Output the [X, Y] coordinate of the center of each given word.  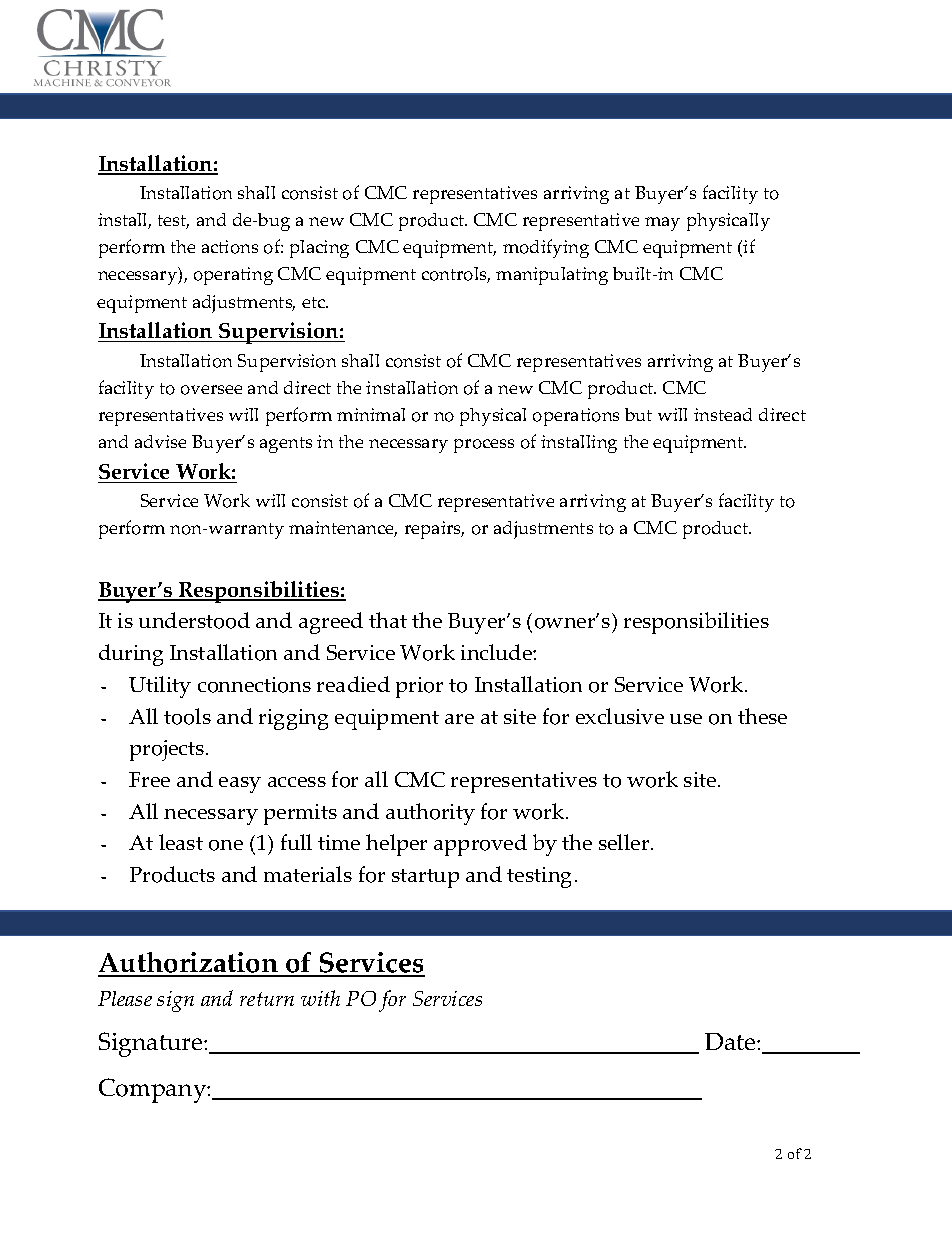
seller [625, 842]
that [388, 620]
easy [240, 785]
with [320, 998]
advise [160, 441]
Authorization [189, 964]
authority [430, 814]
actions [230, 247]
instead [723, 414]
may [662, 224]
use [686, 719]
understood [194, 620]
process [484, 446]
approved [480, 845]
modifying [546, 248]
